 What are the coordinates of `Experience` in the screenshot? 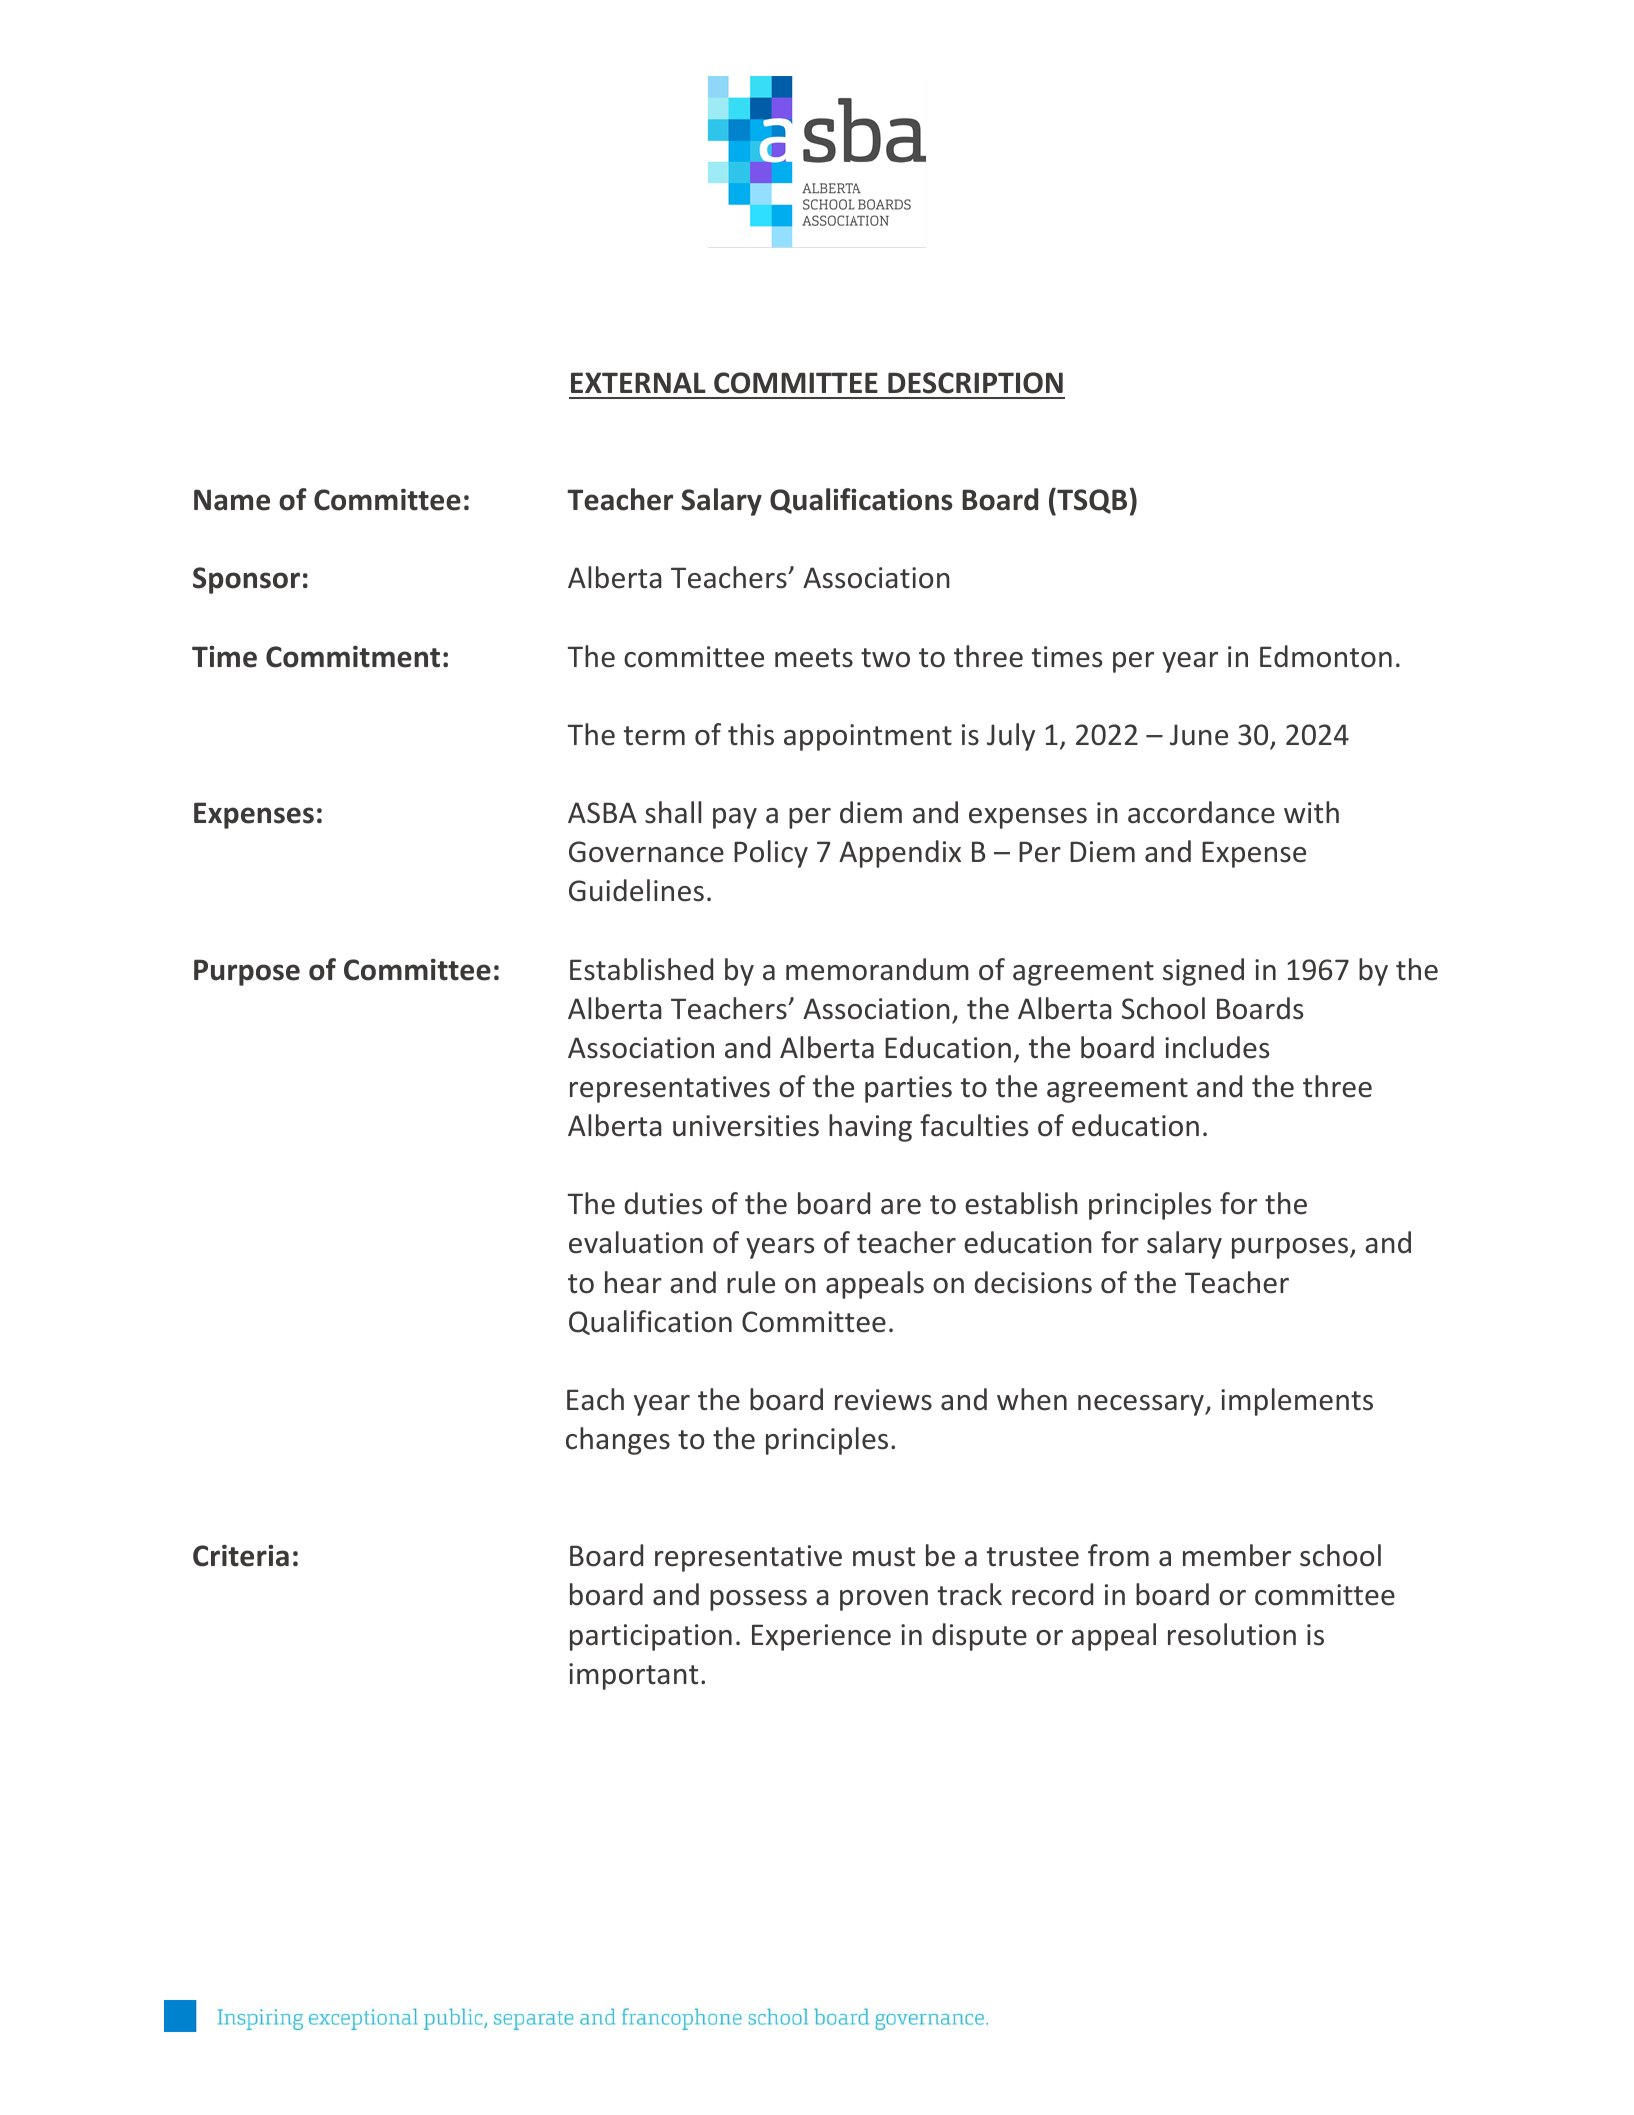 It's located at (821, 1637).
